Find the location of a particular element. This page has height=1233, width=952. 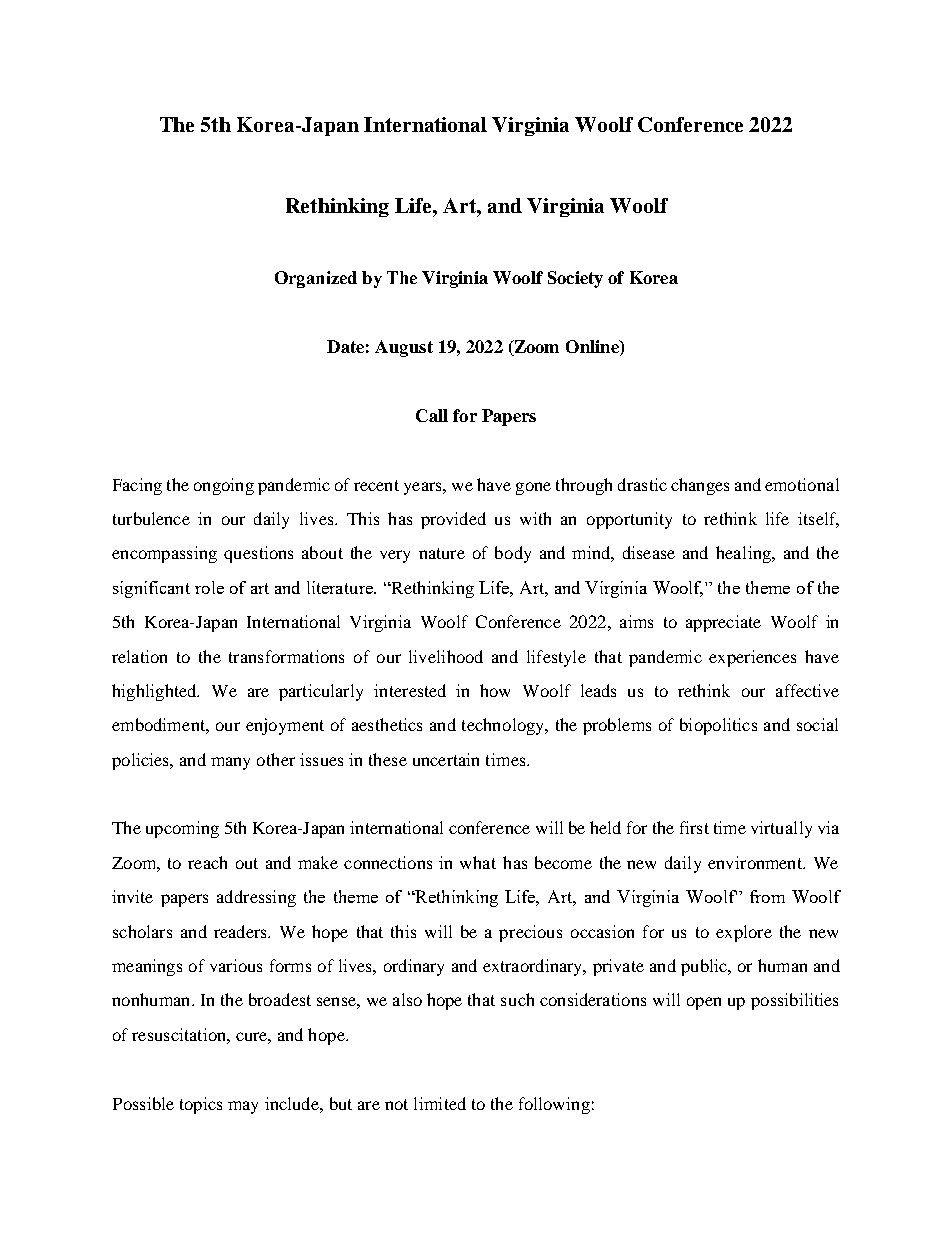

upcoming is located at coordinates (182, 829).
